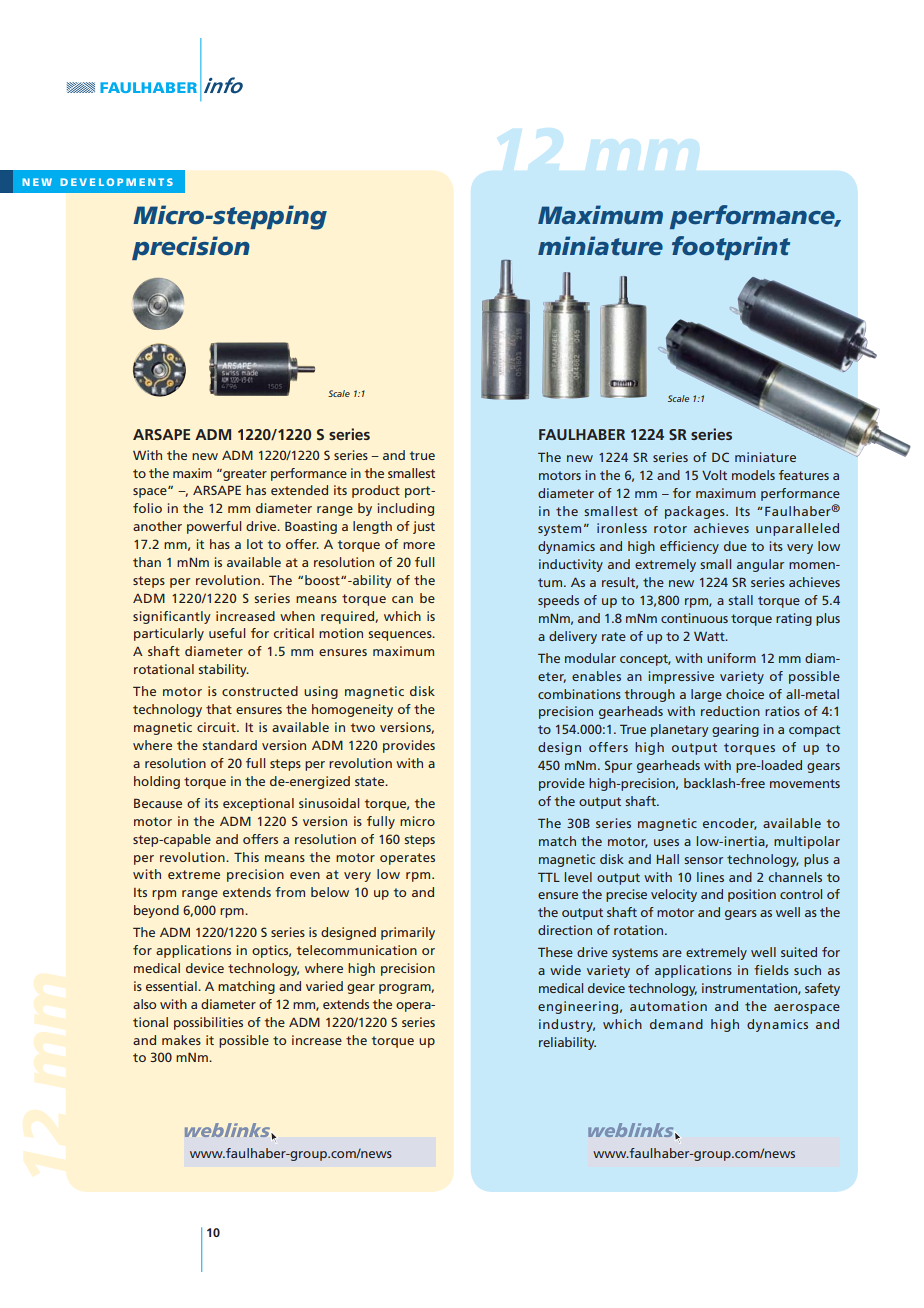 The height and width of the screenshot is (1308, 924). Describe the element at coordinates (703, 860) in the screenshot. I see `sensor` at that location.
